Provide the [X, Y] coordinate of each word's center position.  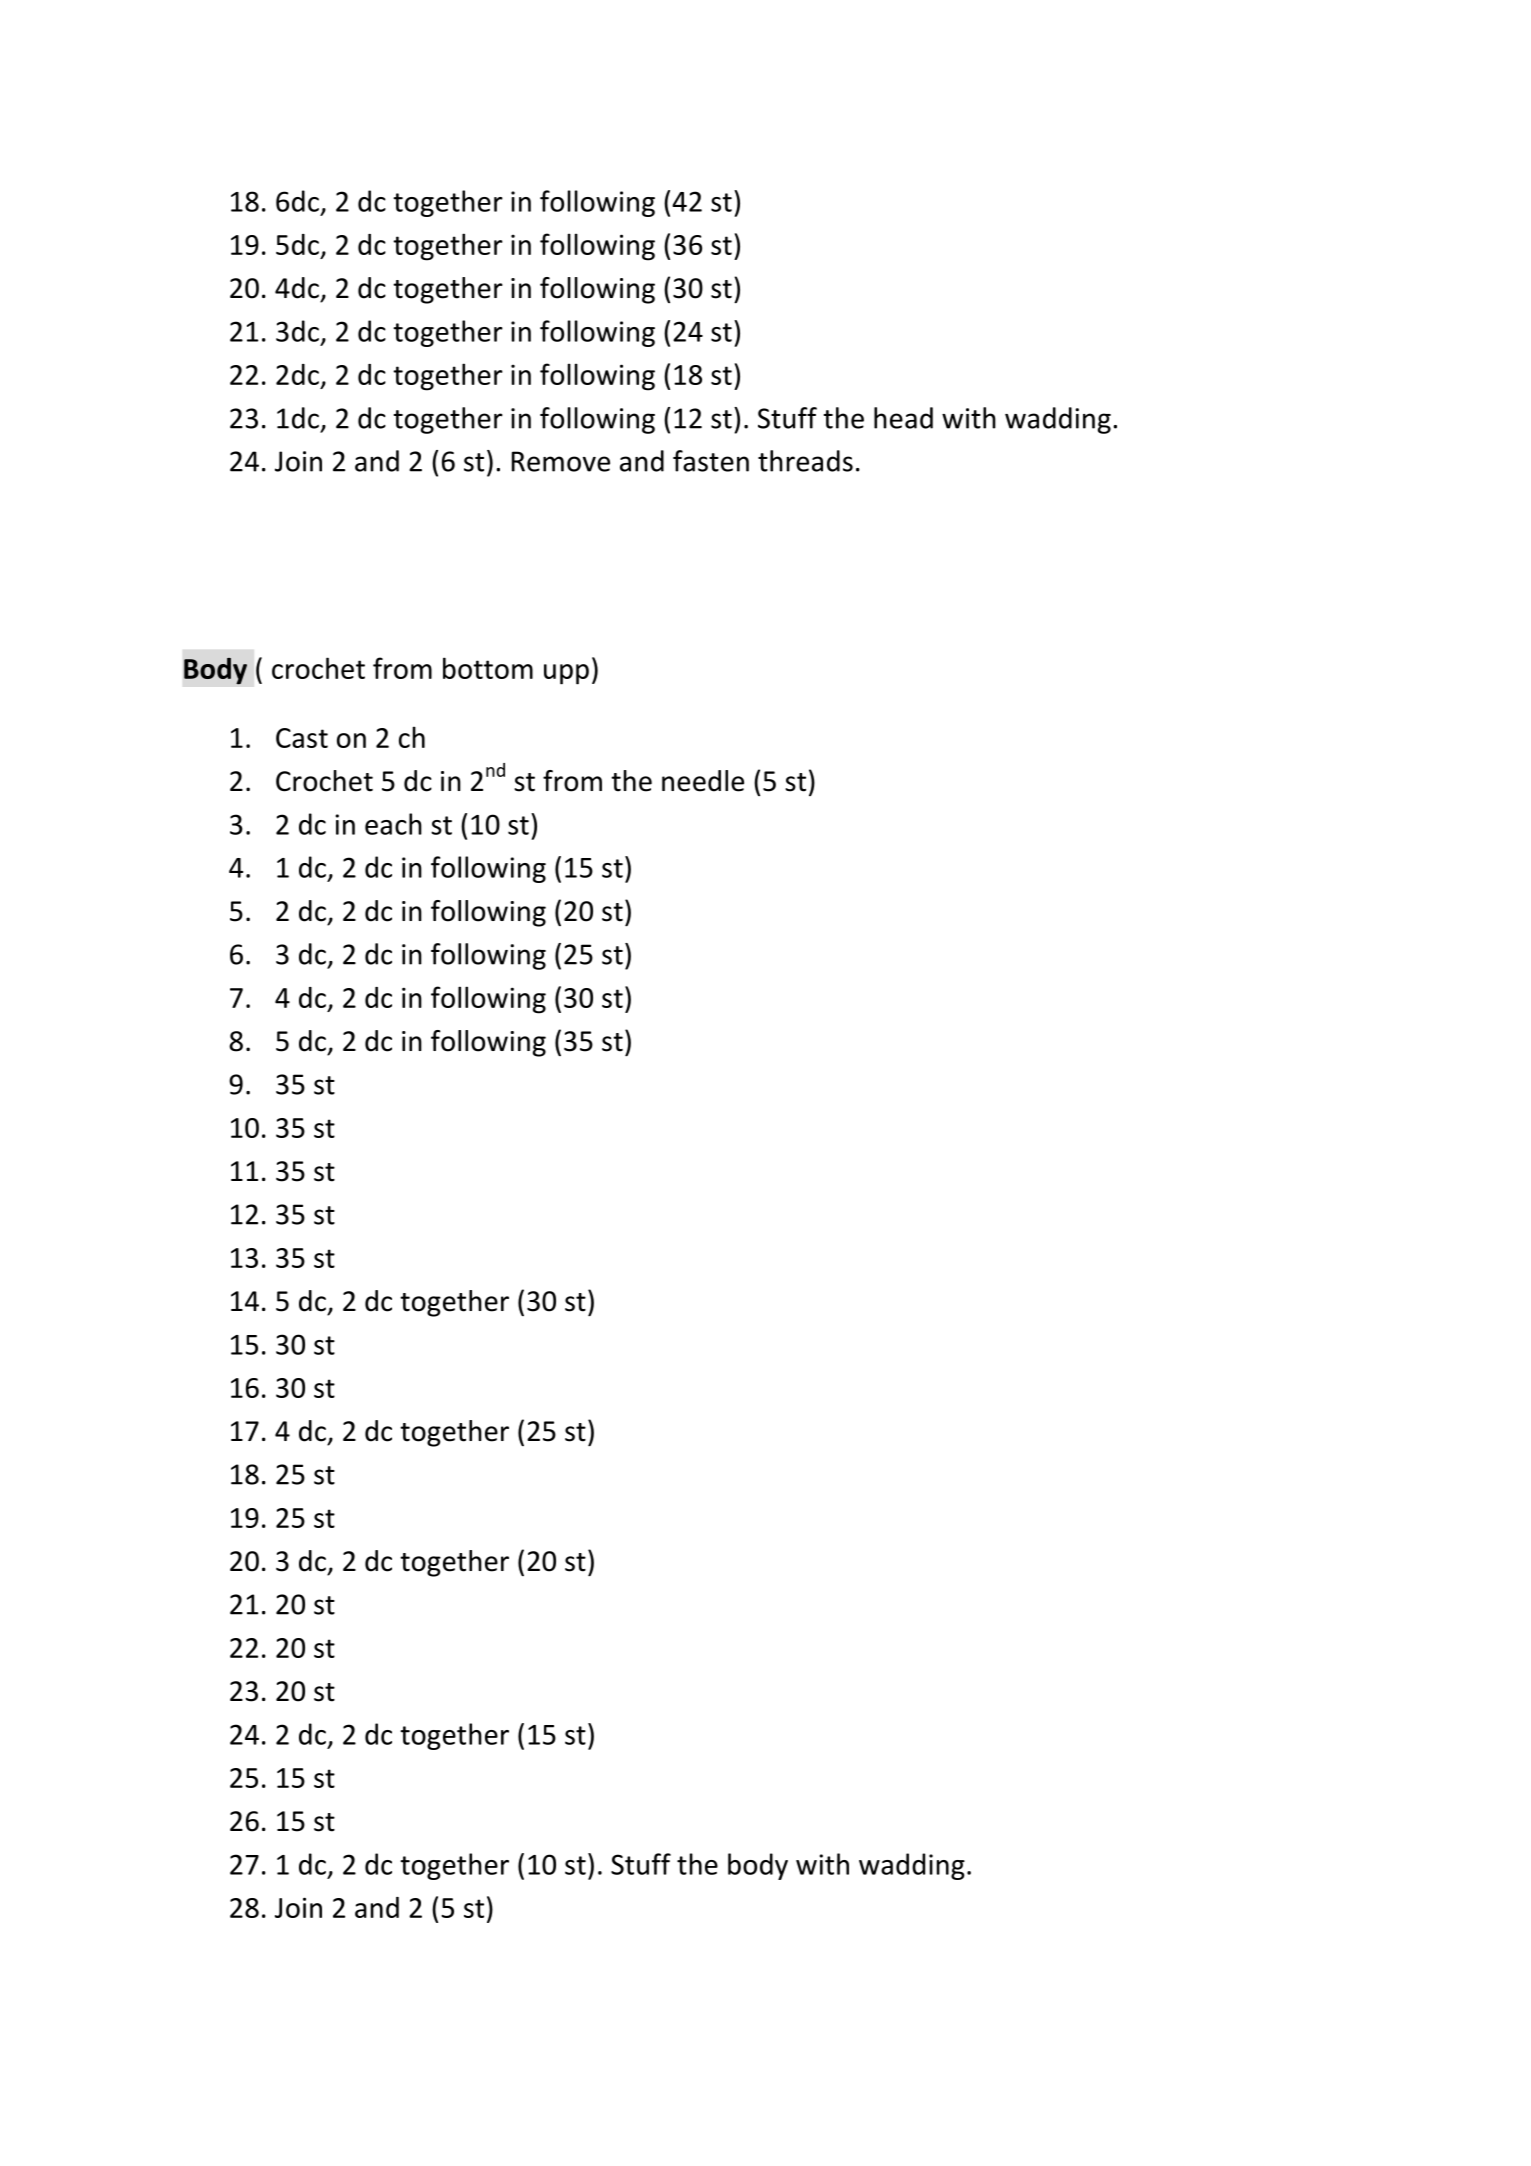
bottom [488, 668]
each [393, 824]
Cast [302, 738]
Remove [561, 461]
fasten [711, 461]
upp [566, 674]
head [903, 418]
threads [805, 461]
